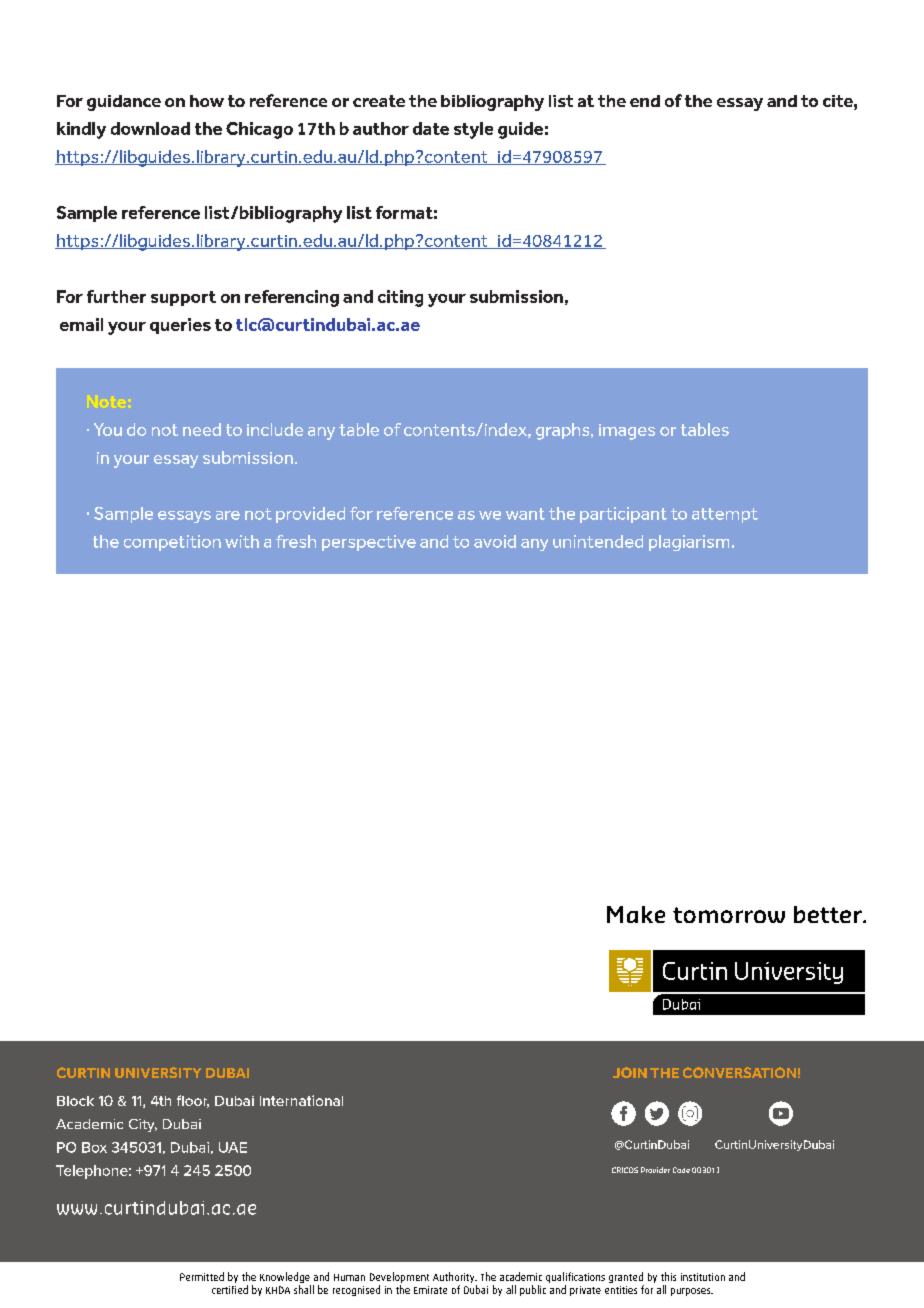  I want to click on floor, so click(193, 1101).
